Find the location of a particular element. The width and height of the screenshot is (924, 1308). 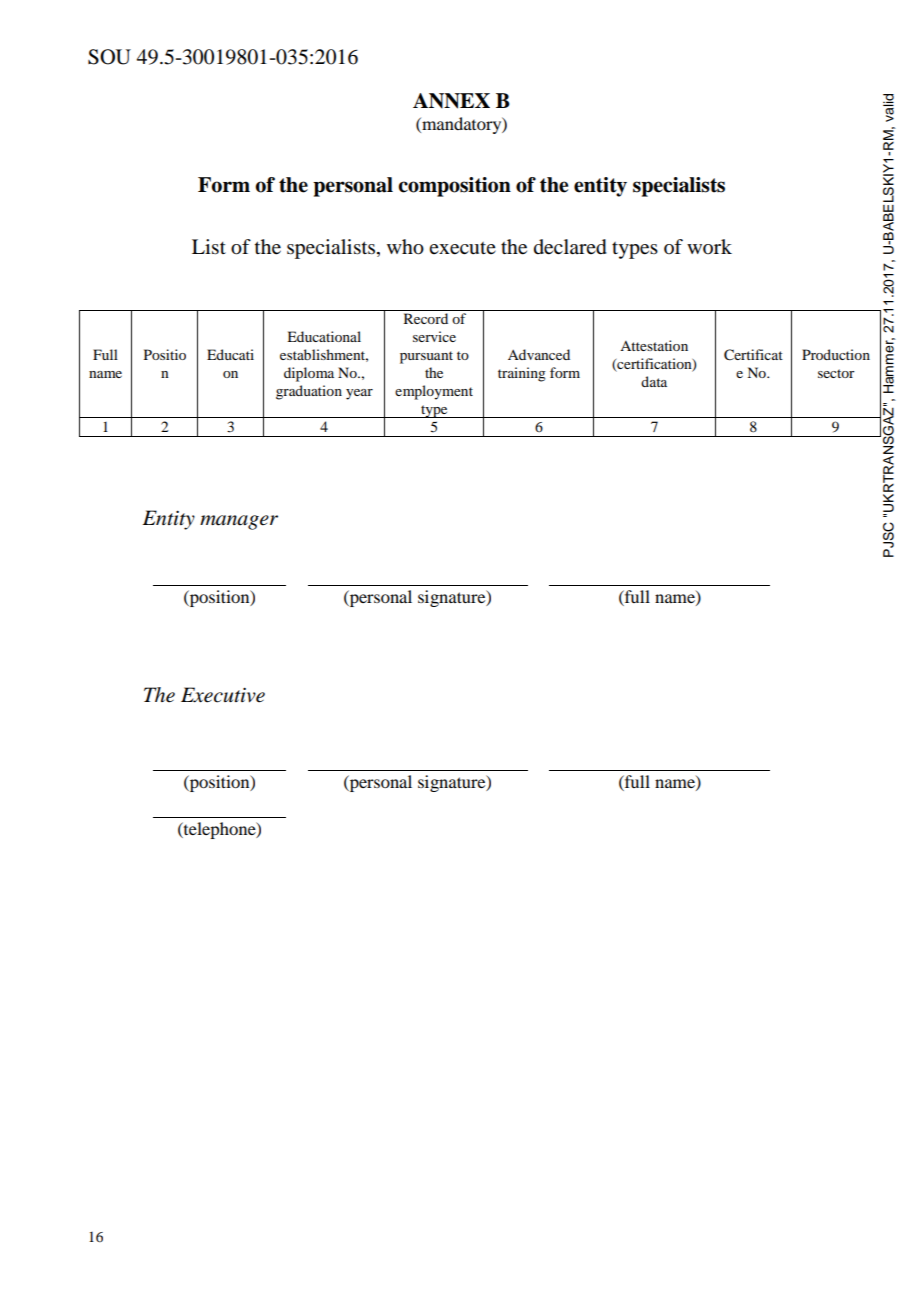

manager is located at coordinates (239, 522).
